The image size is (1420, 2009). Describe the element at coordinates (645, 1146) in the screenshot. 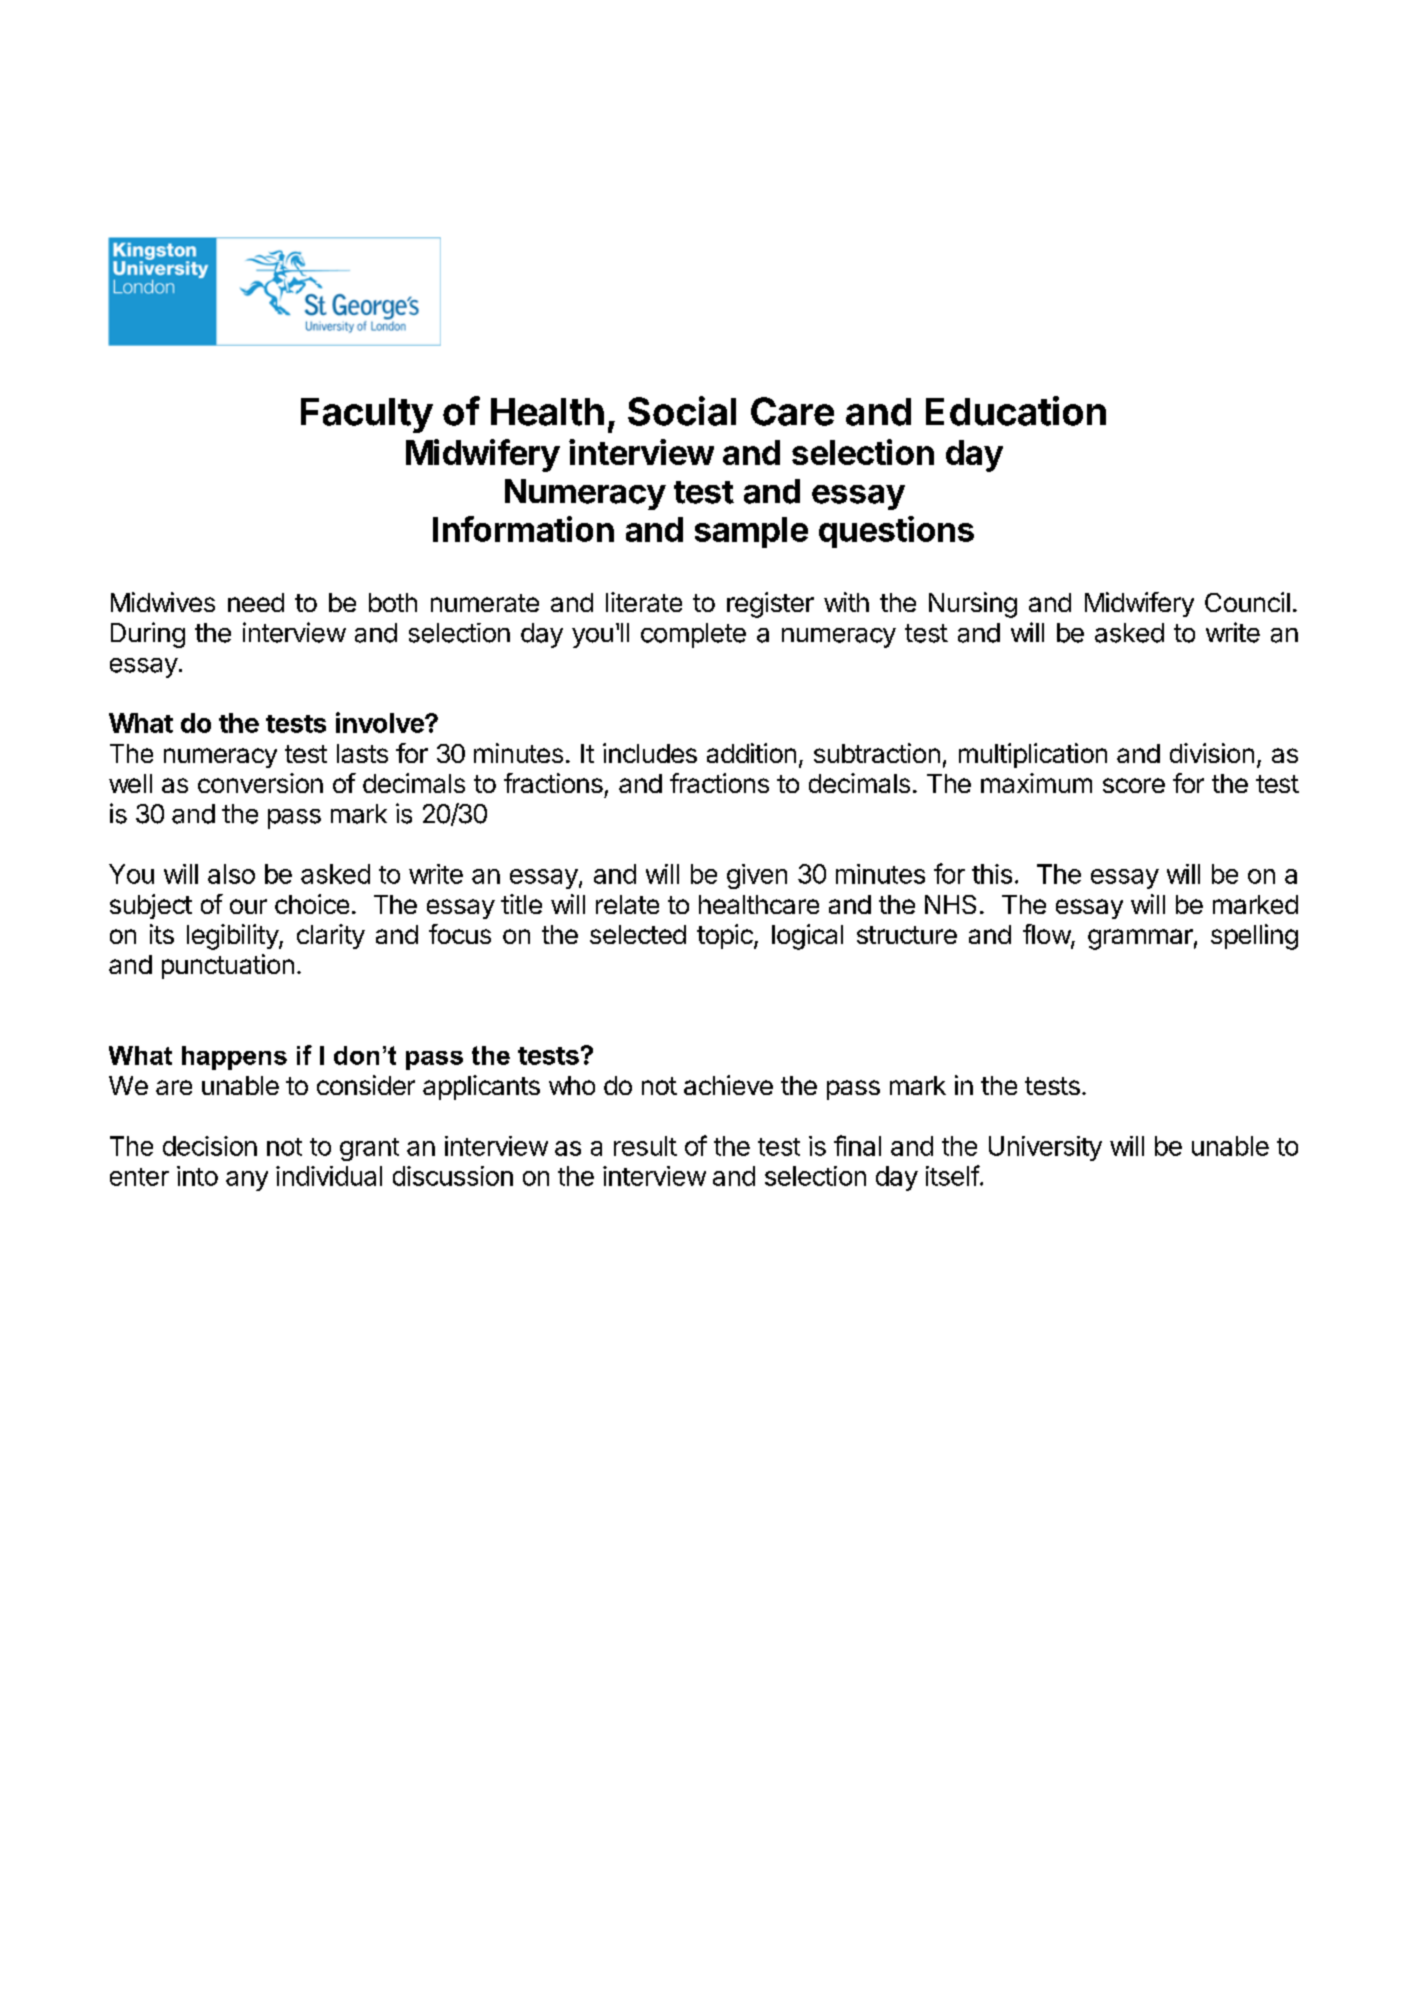

I see `result` at that location.
